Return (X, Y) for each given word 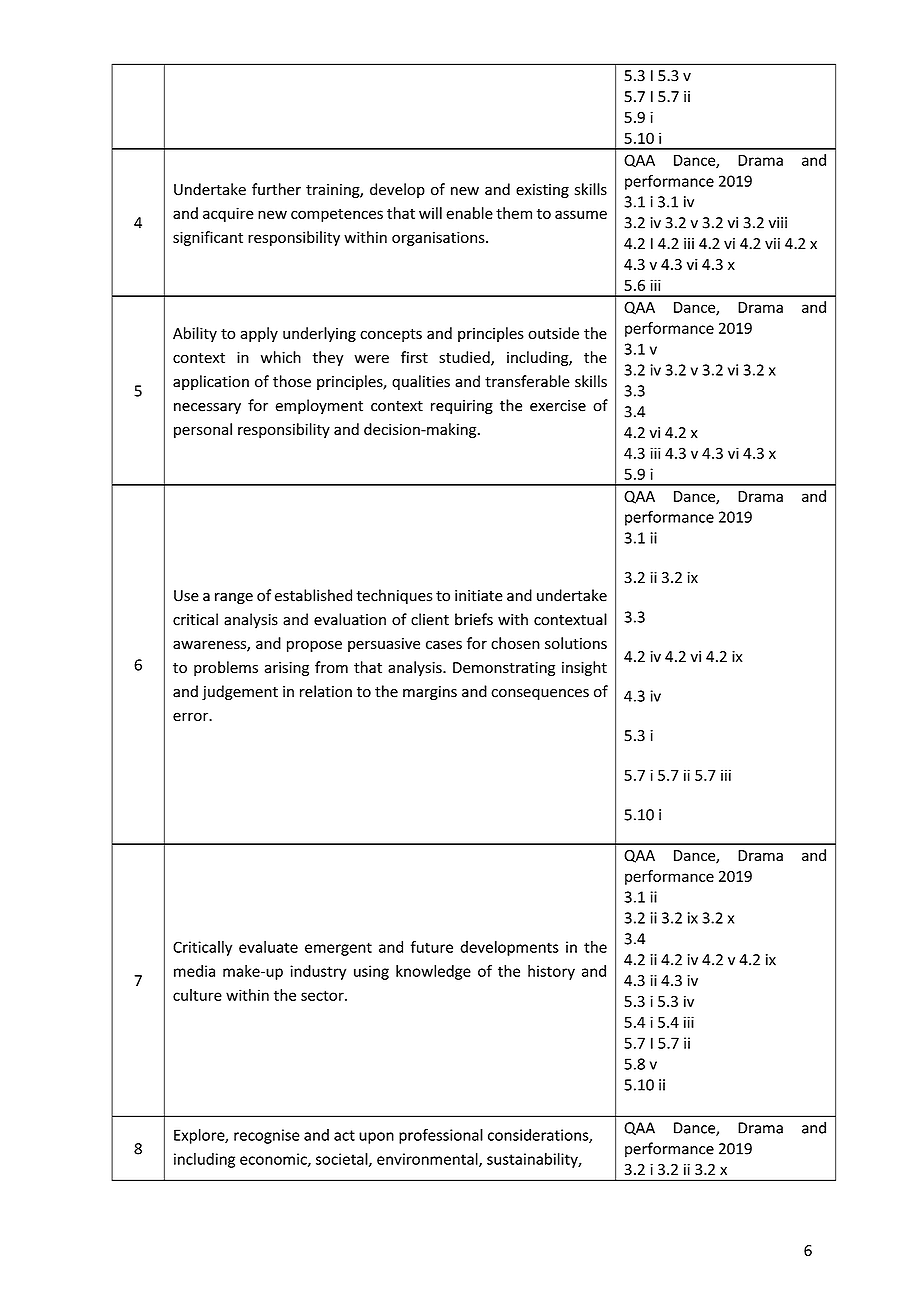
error (192, 716)
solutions (576, 643)
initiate (479, 596)
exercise (558, 406)
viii (778, 223)
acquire (228, 214)
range (234, 598)
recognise (267, 1136)
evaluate (268, 947)
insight (584, 668)
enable (469, 213)
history (551, 972)
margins (430, 693)
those (292, 381)
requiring (462, 407)
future (431, 947)
